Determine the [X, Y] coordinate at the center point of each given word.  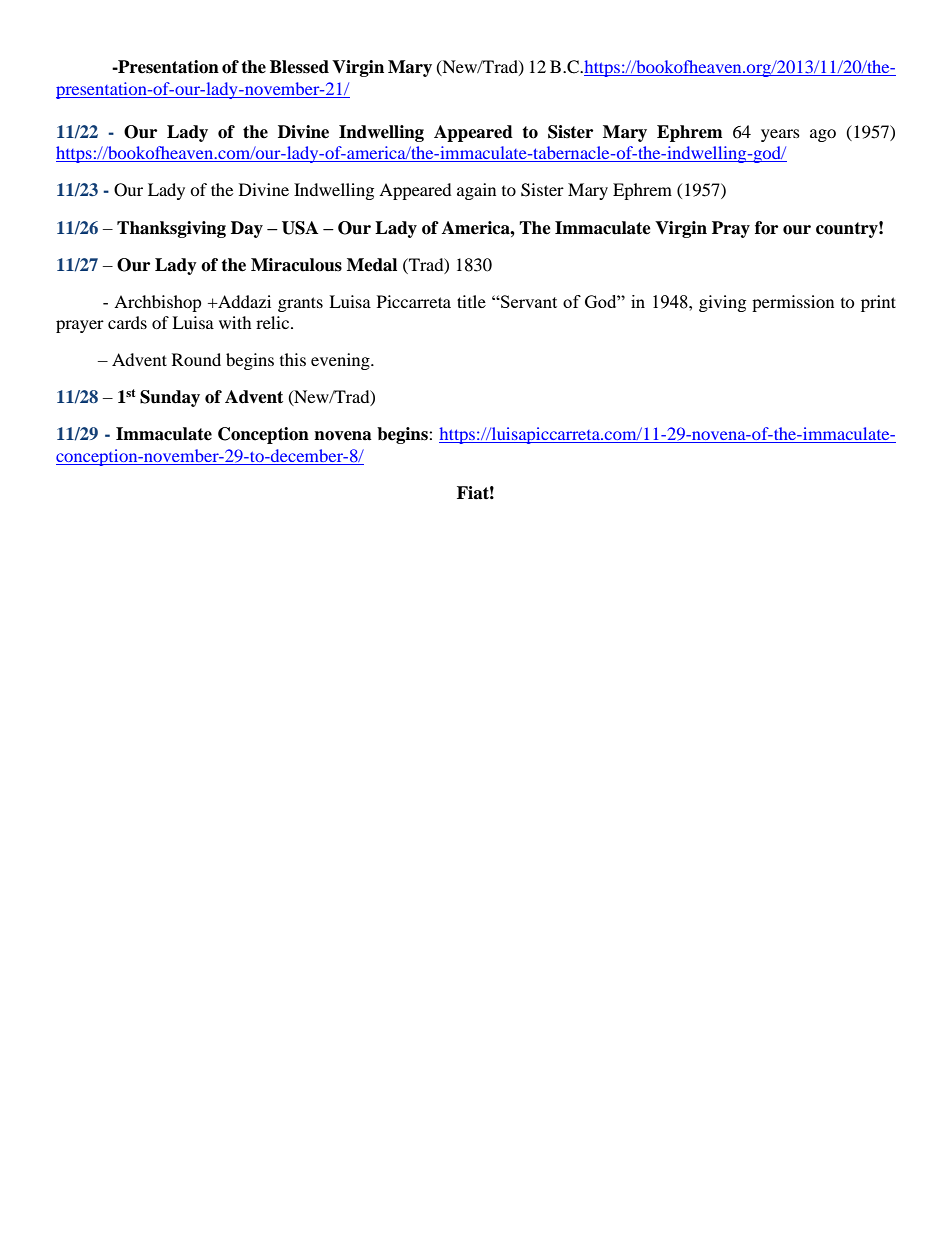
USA [300, 228]
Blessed [299, 67]
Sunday [170, 398]
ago [823, 135]
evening [341, 361]
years [780, 135]
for [766, 228]
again [476, 191]
